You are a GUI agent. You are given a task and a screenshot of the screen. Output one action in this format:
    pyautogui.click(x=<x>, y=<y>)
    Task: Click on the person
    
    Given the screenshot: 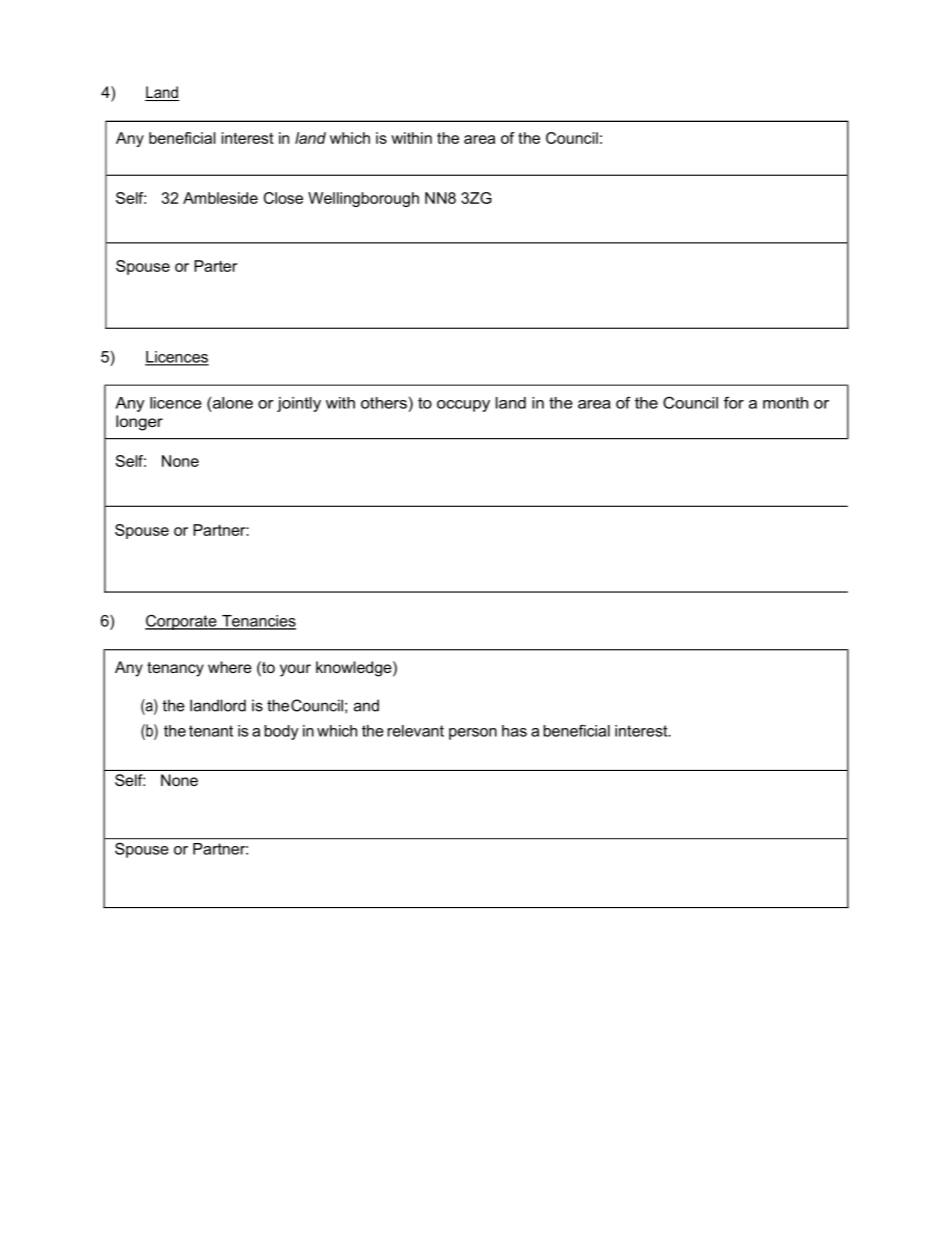 What is the action you would take?
    pyautogui.click(x=473, y=734)
